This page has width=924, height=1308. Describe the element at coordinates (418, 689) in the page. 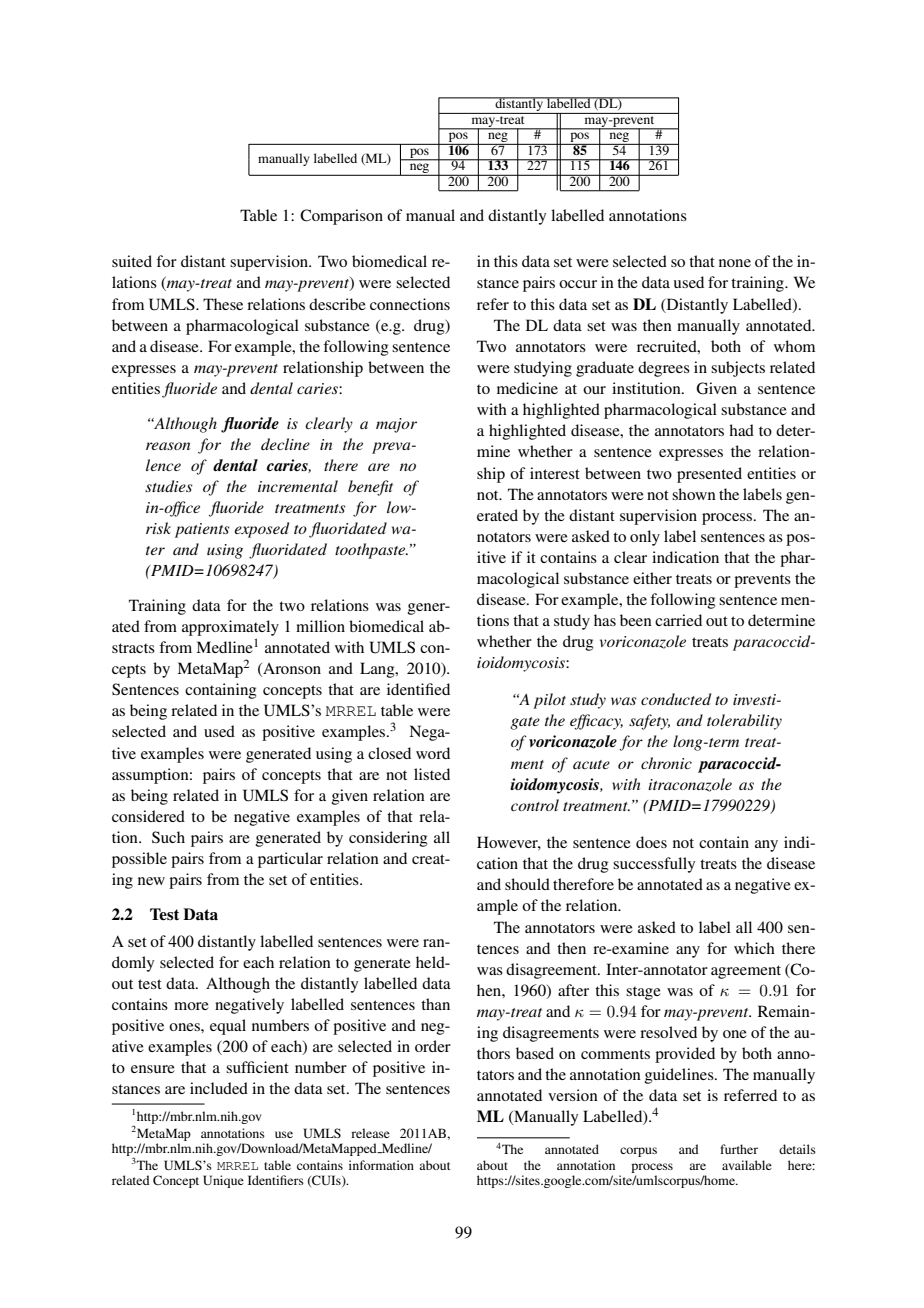

I see `identified` at that location.
